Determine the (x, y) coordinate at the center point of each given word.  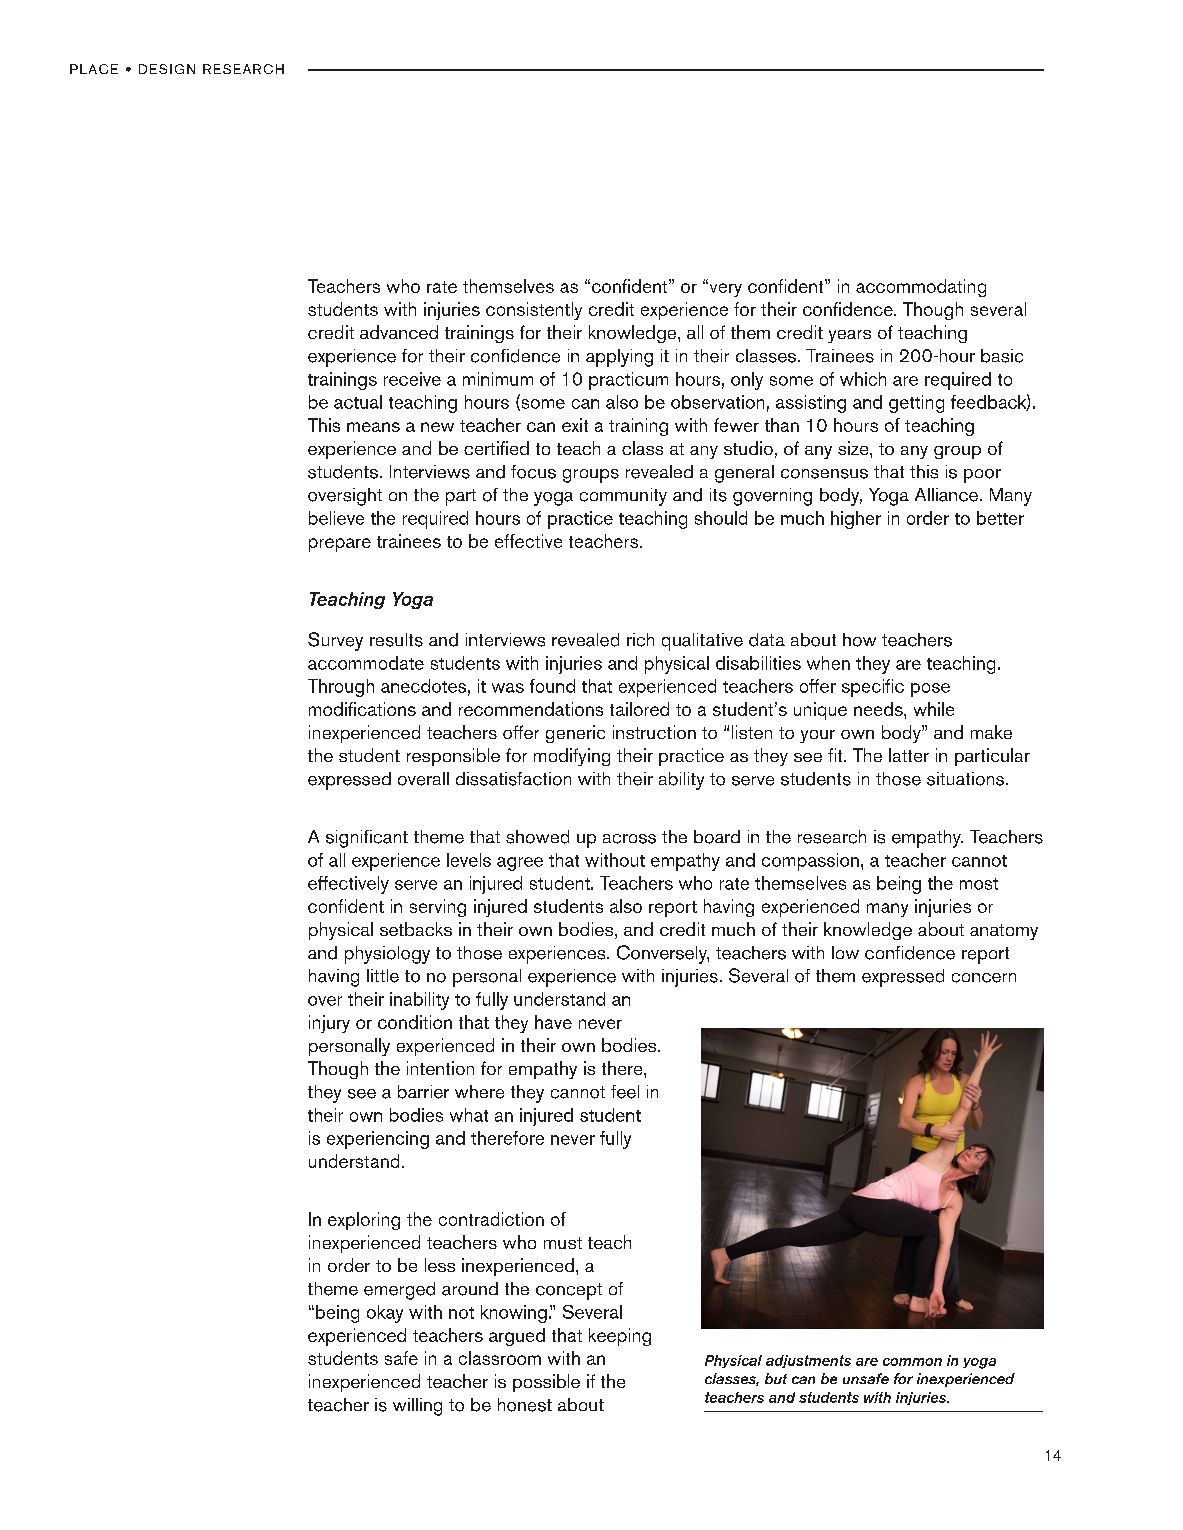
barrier (423, 1092)
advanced (399, 332)
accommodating (921, 288)
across (629, 839)
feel (625, 1092)
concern (984, 978)
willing (417, 1407)
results (396, 640)
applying (619, 358)
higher (856, 520)
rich (640, 640)
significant (367, 839)
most (979, 884)
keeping (620, 1337)
